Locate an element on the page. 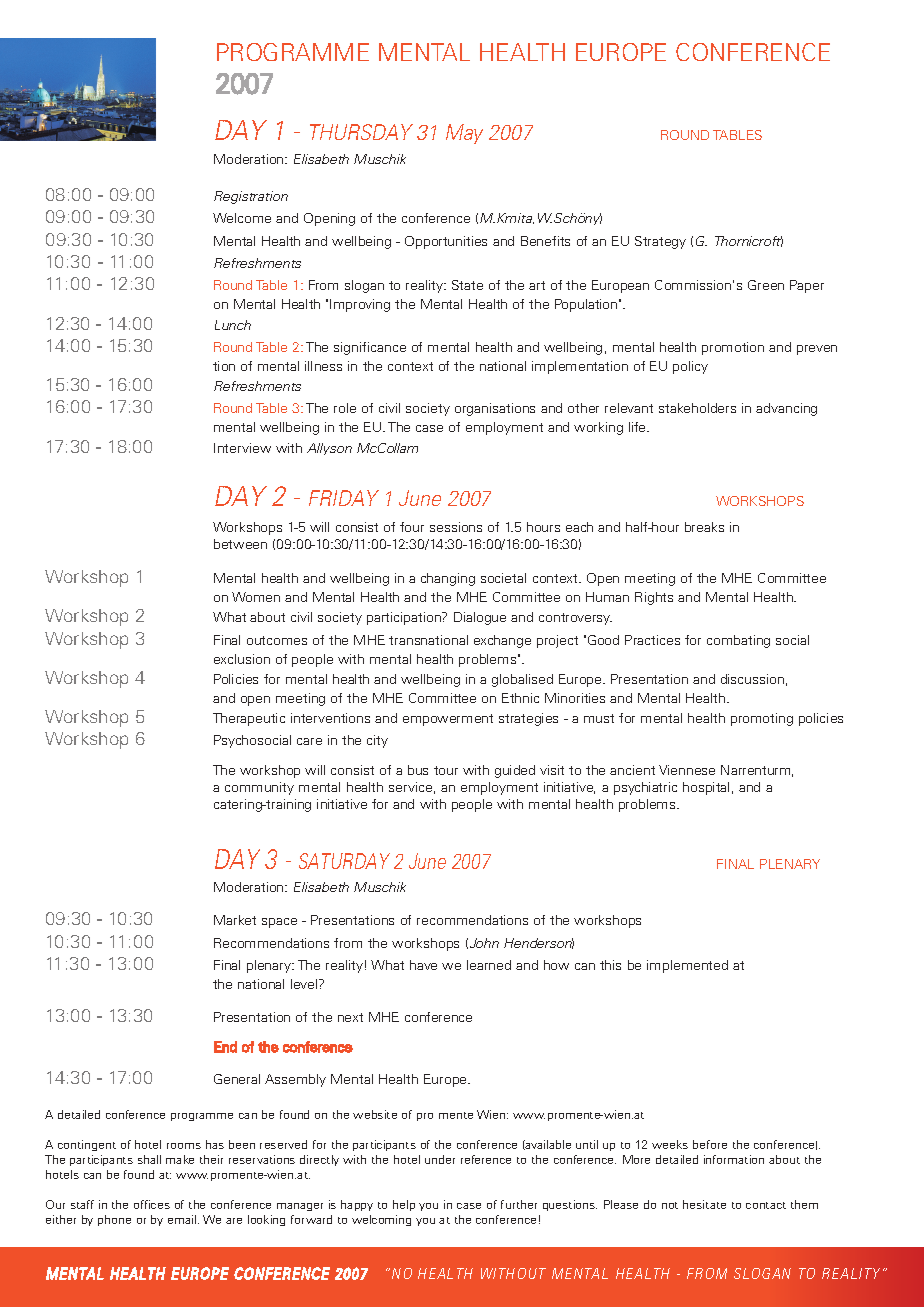 The height and width of the document is (1307, 924). Strategy is located at coordinates (660, 242).
